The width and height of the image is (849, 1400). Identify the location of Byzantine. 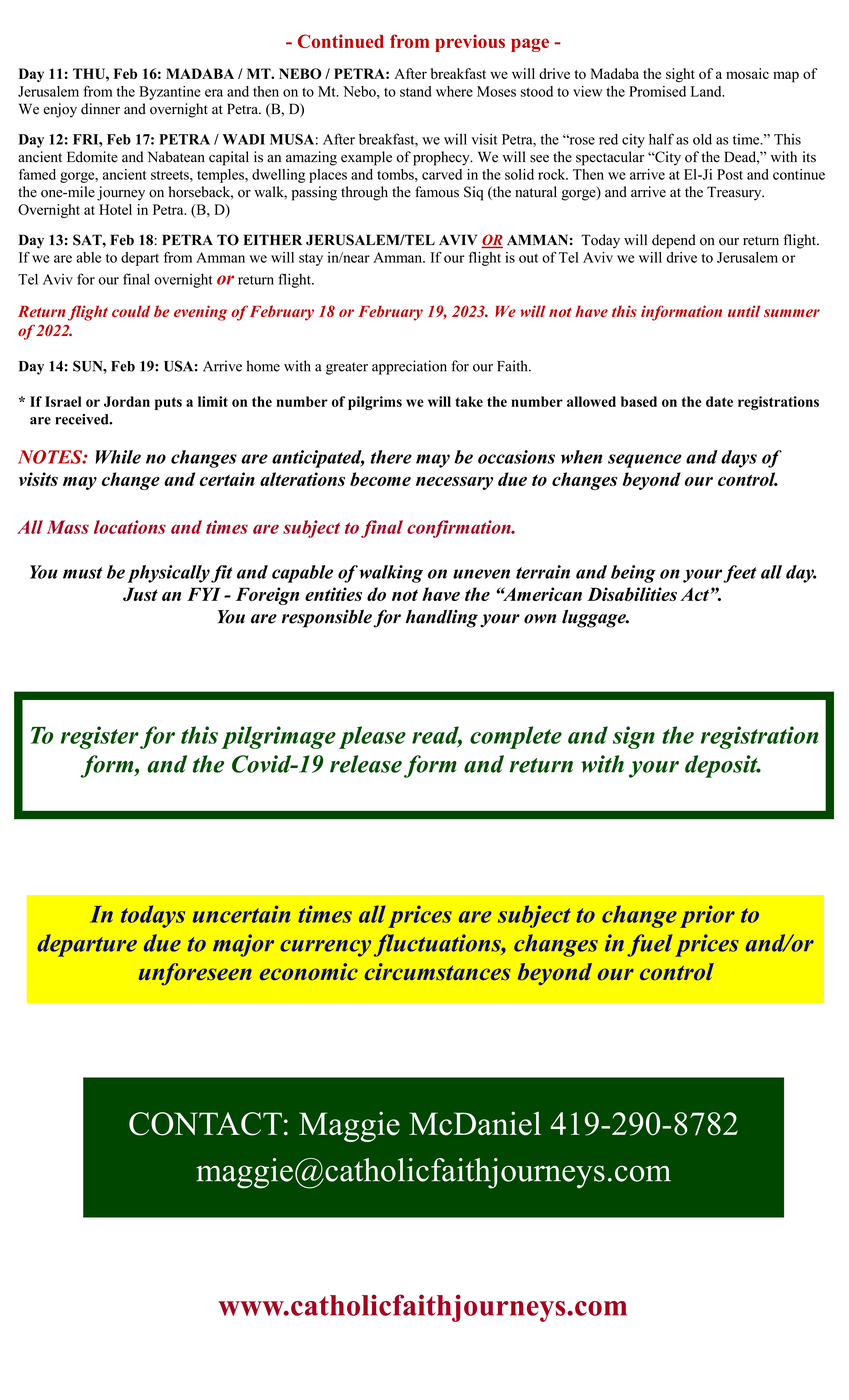
(170, 93).
